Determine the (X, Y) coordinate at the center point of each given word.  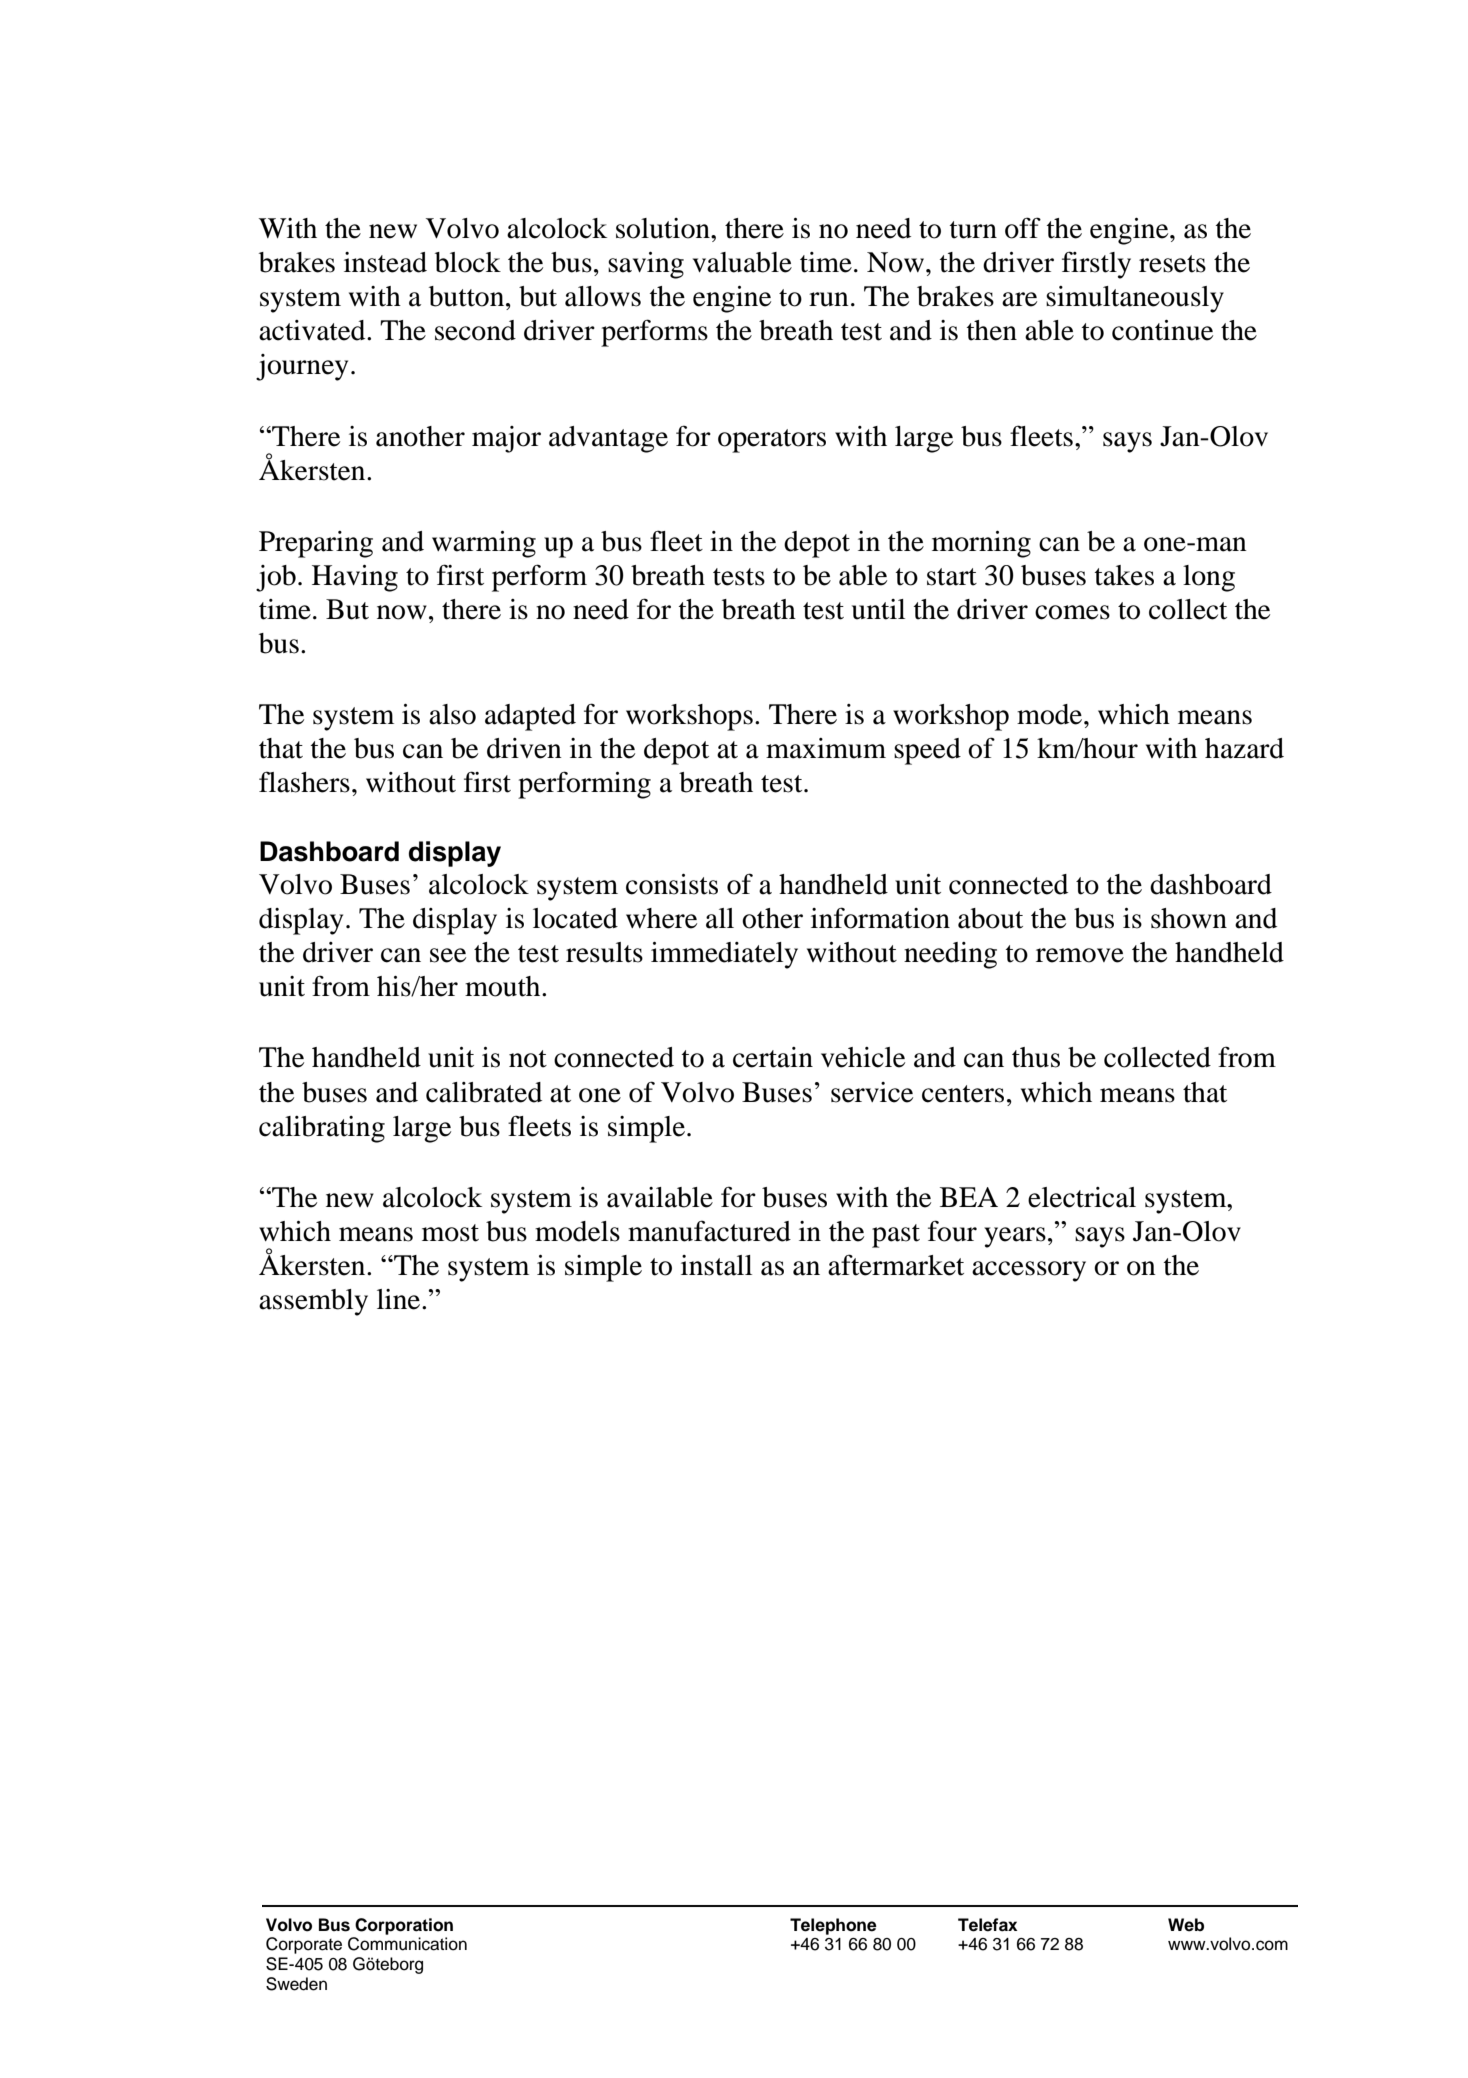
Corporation (404, 1926)
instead (385, 262)
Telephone (833, 1926)
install (716, 1265)
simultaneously (1135, 299)
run (829, 299)
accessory (1029, 1271)
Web (1186, 1925)
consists (672, 884)
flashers (304, 782)
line (400, 1299)
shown (1189, 918)
